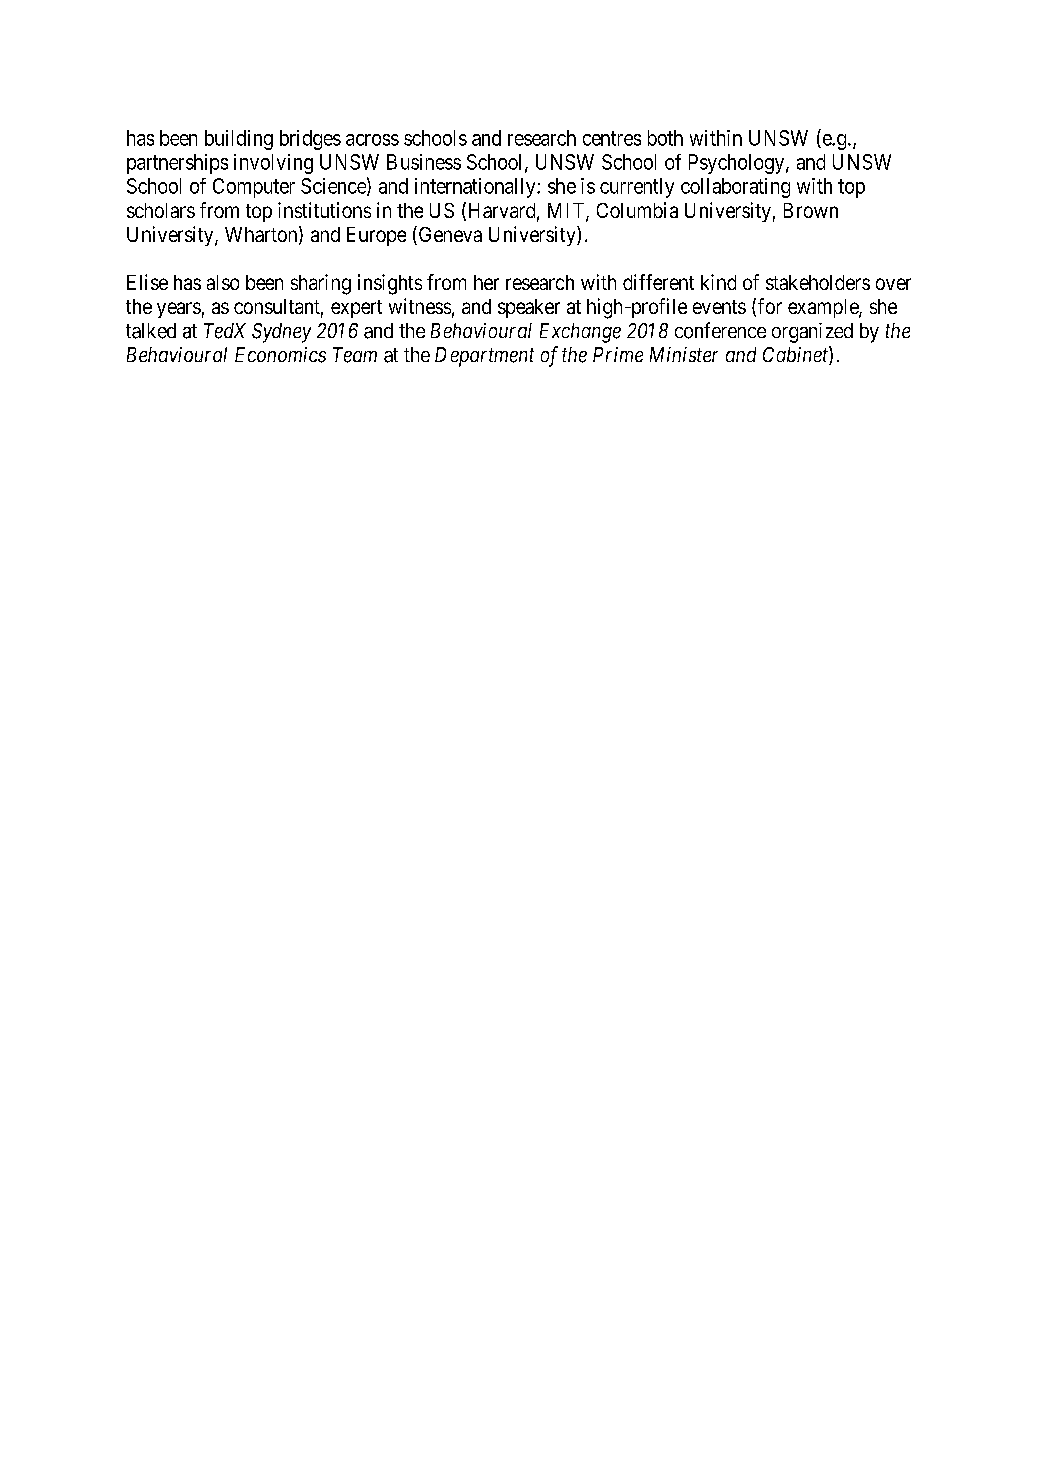 Image resolution: width=1039 pixels, height=1470 pixels. Describe the element at coordinates (239, 140) in the screenshot. I see `building` at that location.
